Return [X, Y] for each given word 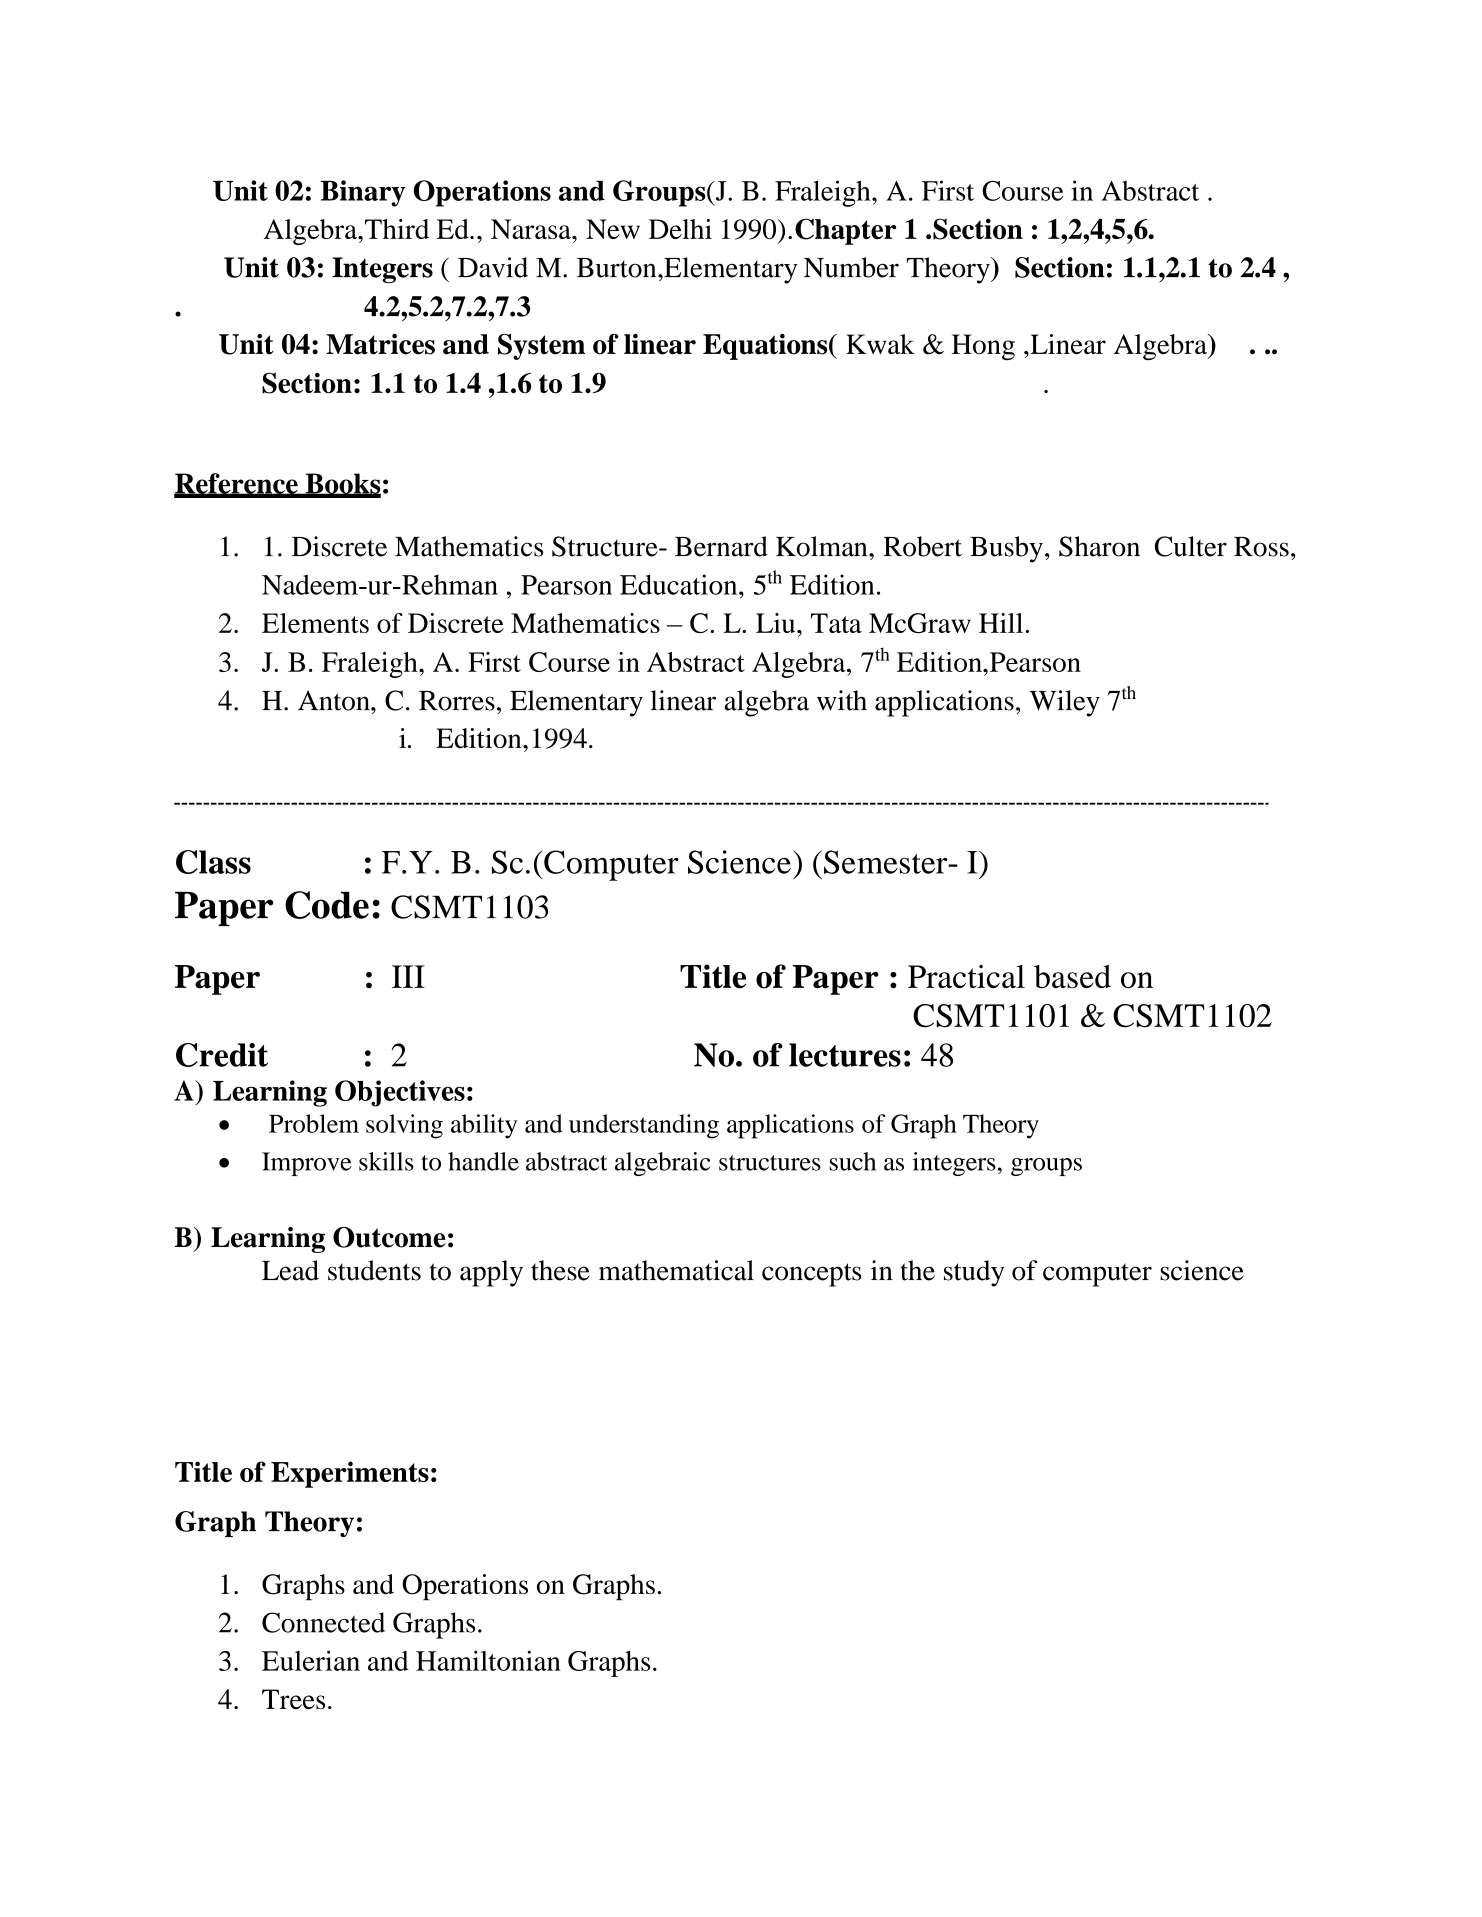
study [974, 1273]
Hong [983, 347]
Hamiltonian [488, 1660]
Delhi [680, 229]
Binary [363, 193]
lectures [845, 1055]
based [1072, 976]
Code [327, 905]
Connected [323, 1622]
